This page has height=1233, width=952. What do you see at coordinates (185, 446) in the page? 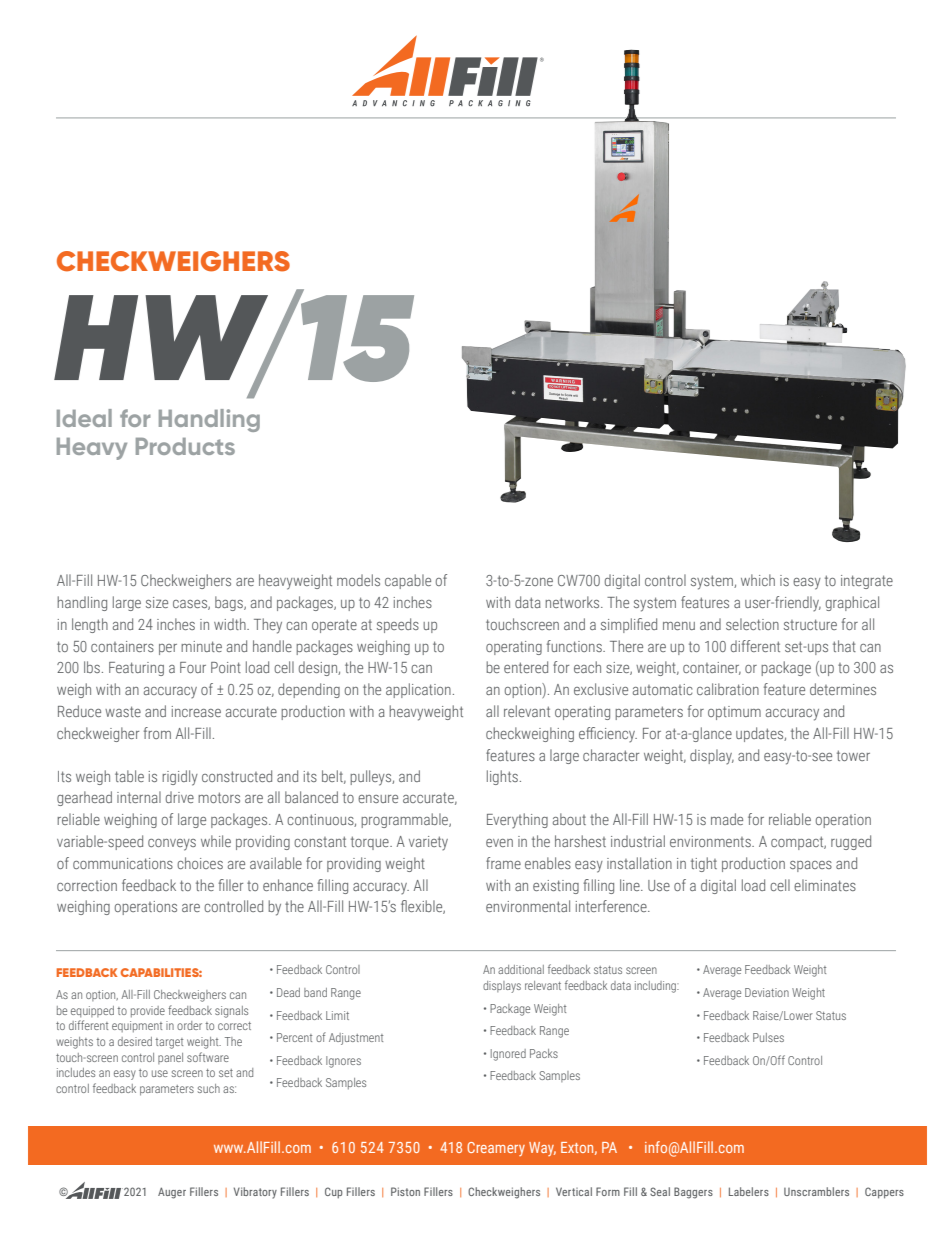
I see `Products` at bounding box center [185, 446].
